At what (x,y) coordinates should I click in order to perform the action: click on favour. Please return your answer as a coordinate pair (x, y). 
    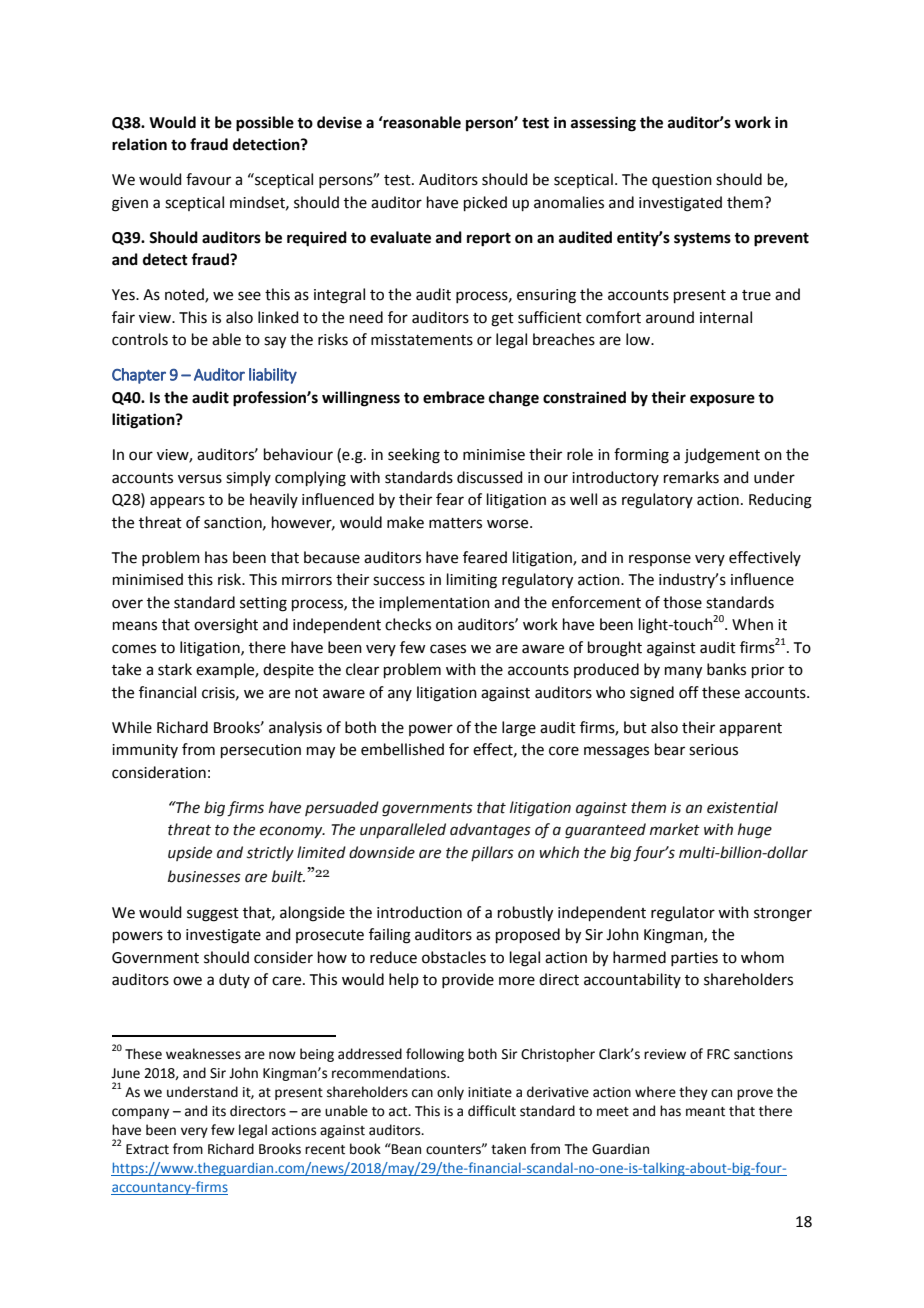
    Looking at the image, I should click on (208, 179).
